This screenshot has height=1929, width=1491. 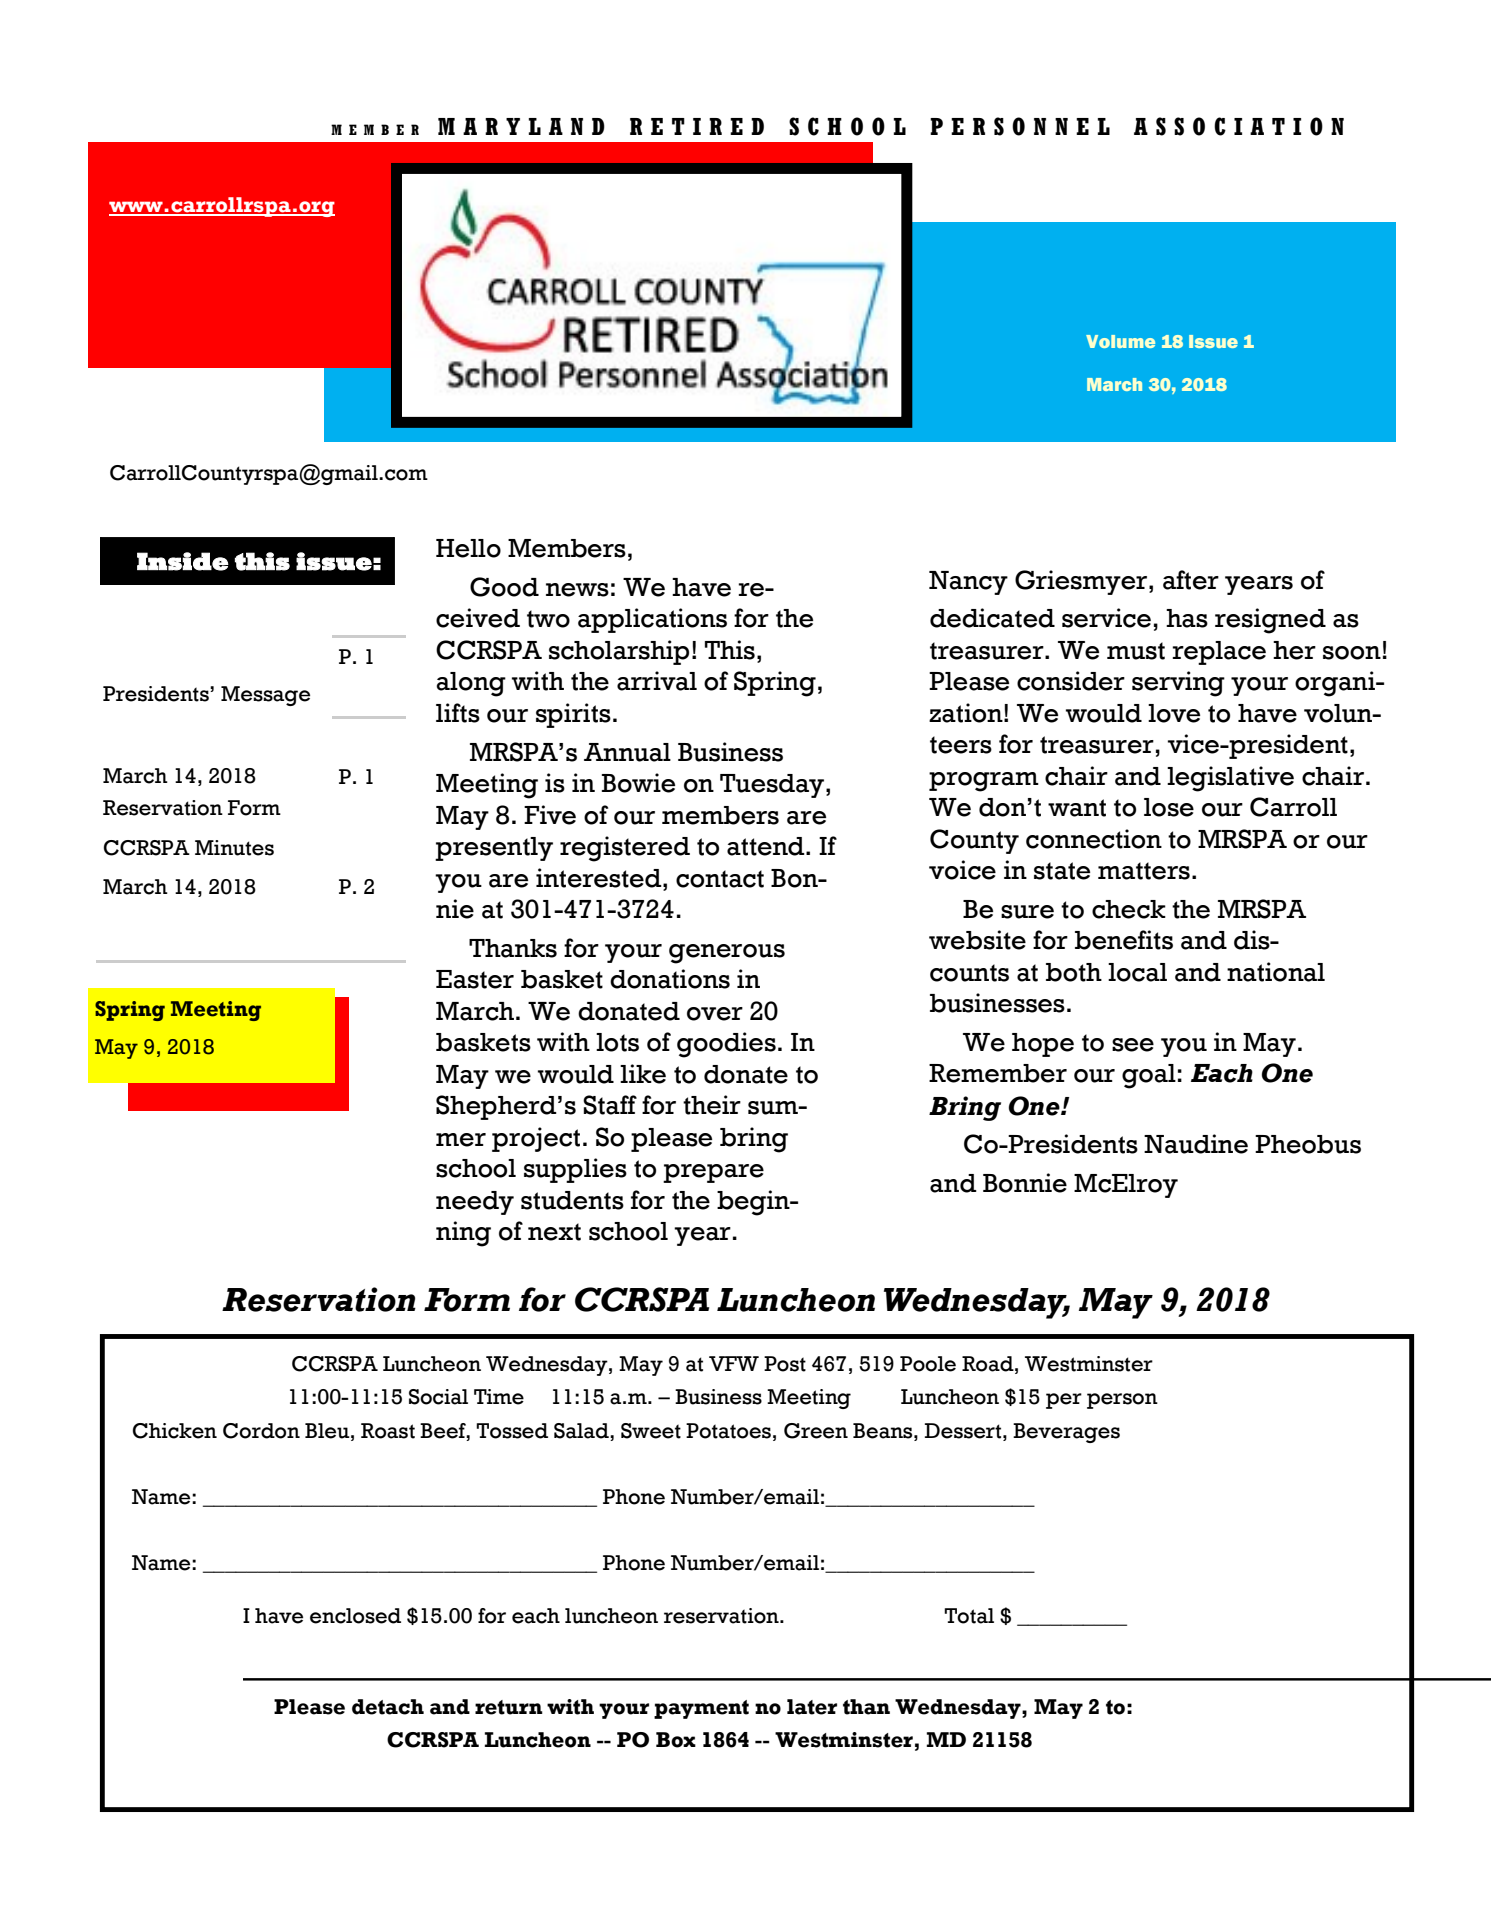 What do you see at coordinates (1174, 713) in the screenshot?
I see `love` at bounding box center [1174, 713].
